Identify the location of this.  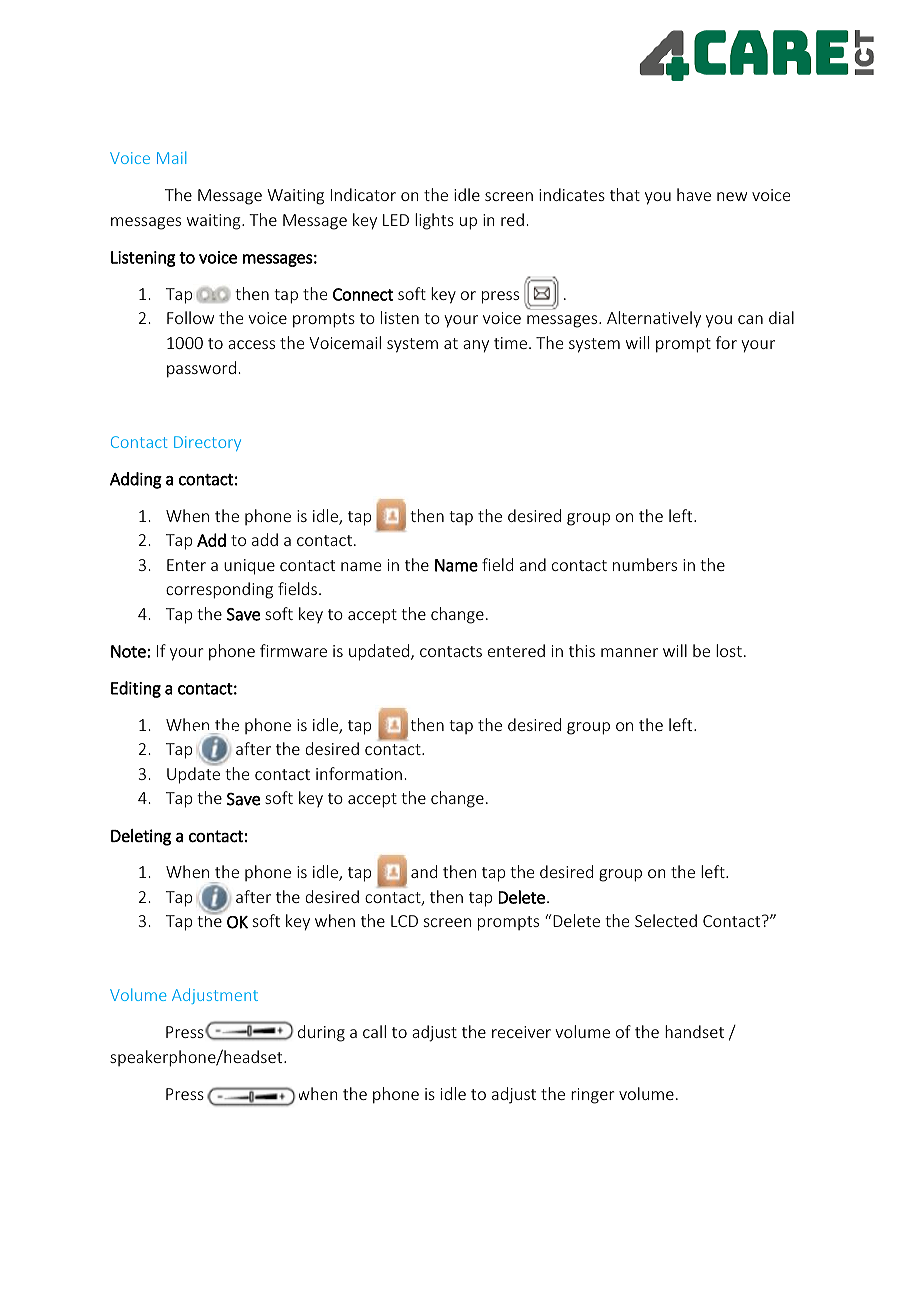
(582, 650).
